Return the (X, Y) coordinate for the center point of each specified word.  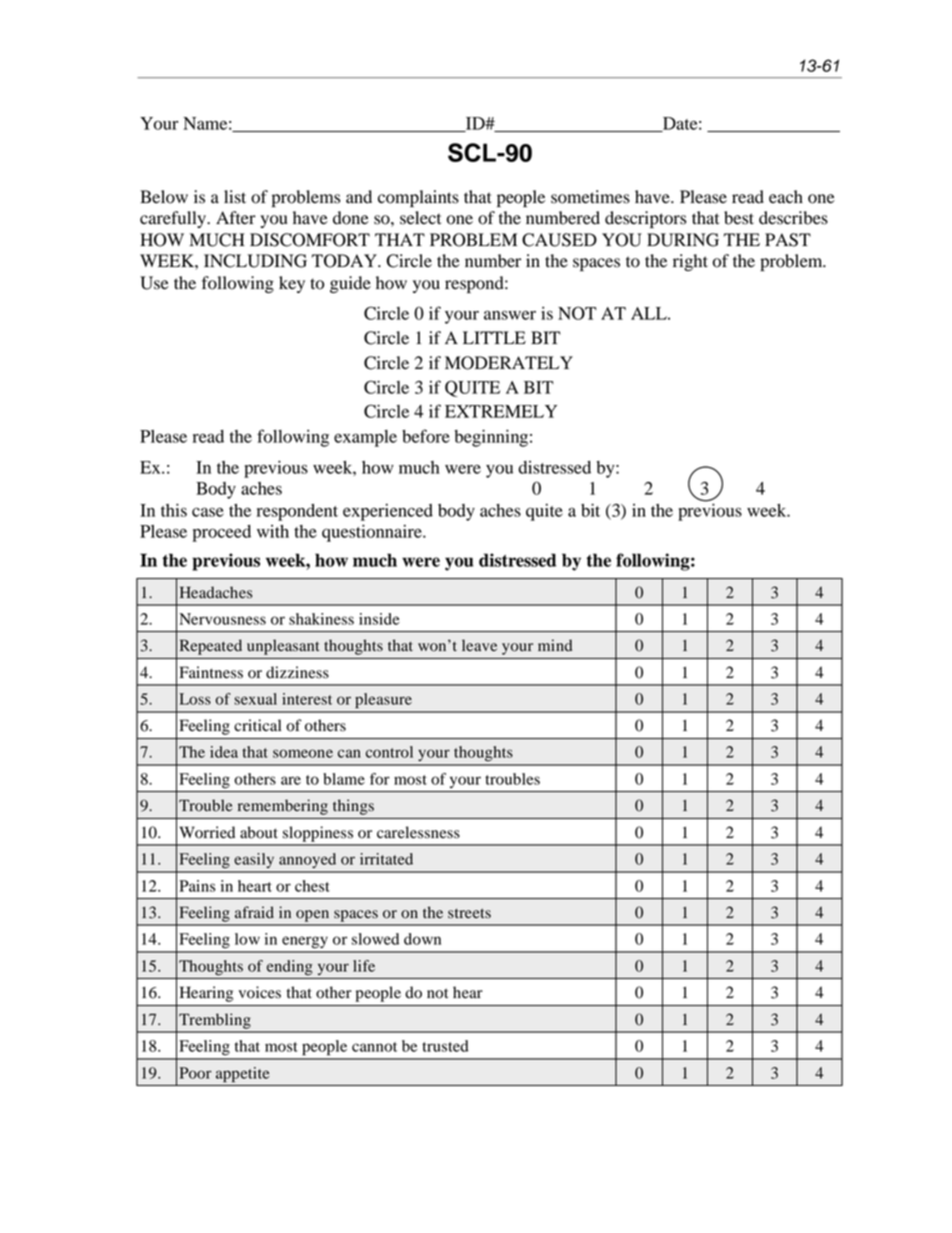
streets (469, 913)
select (420, 218)
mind (555, 645)
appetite (242, 1075)
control (389, 752)
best (739, 218)
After (236, 218)
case (208, 512)
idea (224, 752)
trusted (445, 1046)
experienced (388, 512)
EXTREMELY (501, 411)
